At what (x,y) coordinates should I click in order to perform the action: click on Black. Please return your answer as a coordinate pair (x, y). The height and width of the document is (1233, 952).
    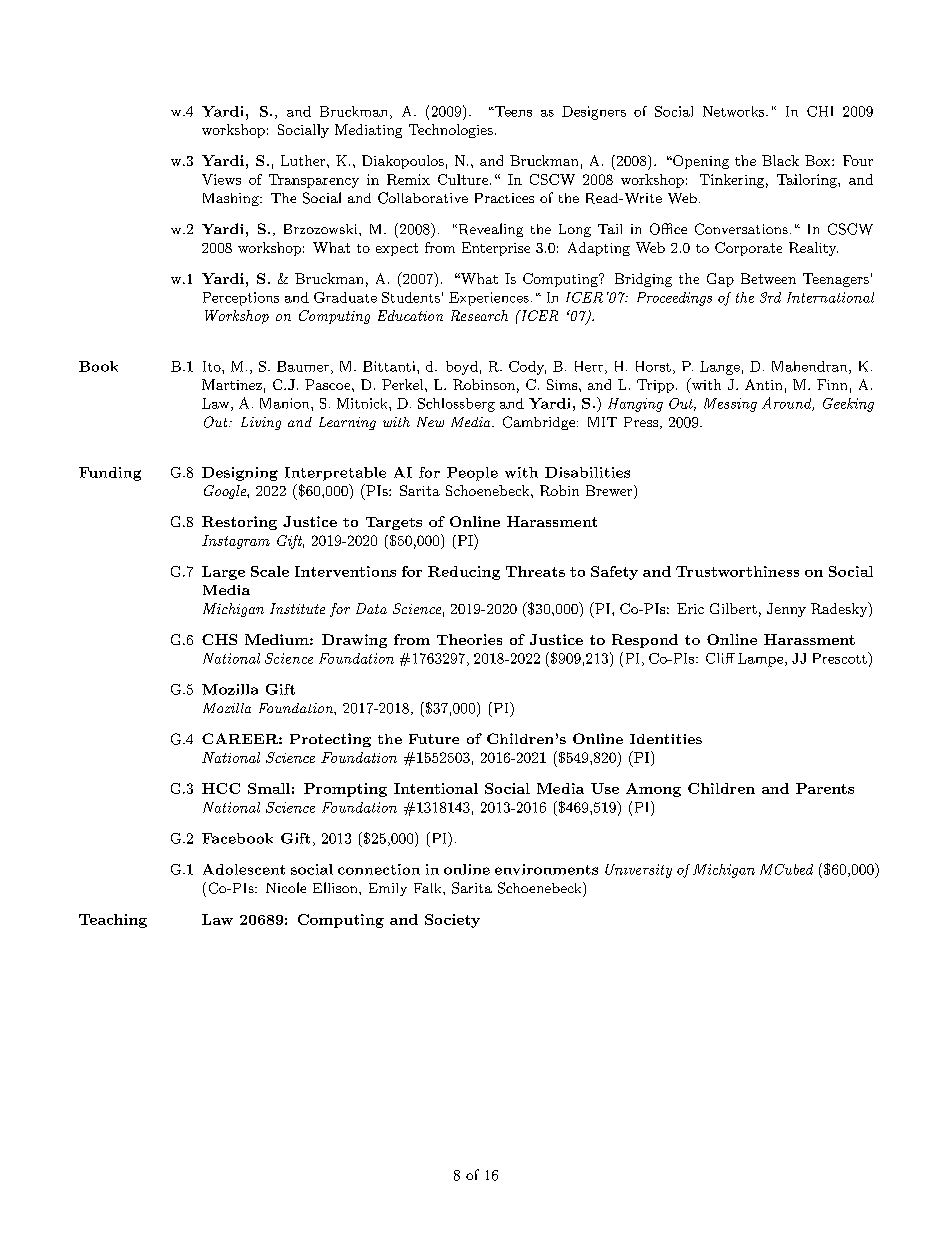
    Looking at the image, I should click on (780, 160).
